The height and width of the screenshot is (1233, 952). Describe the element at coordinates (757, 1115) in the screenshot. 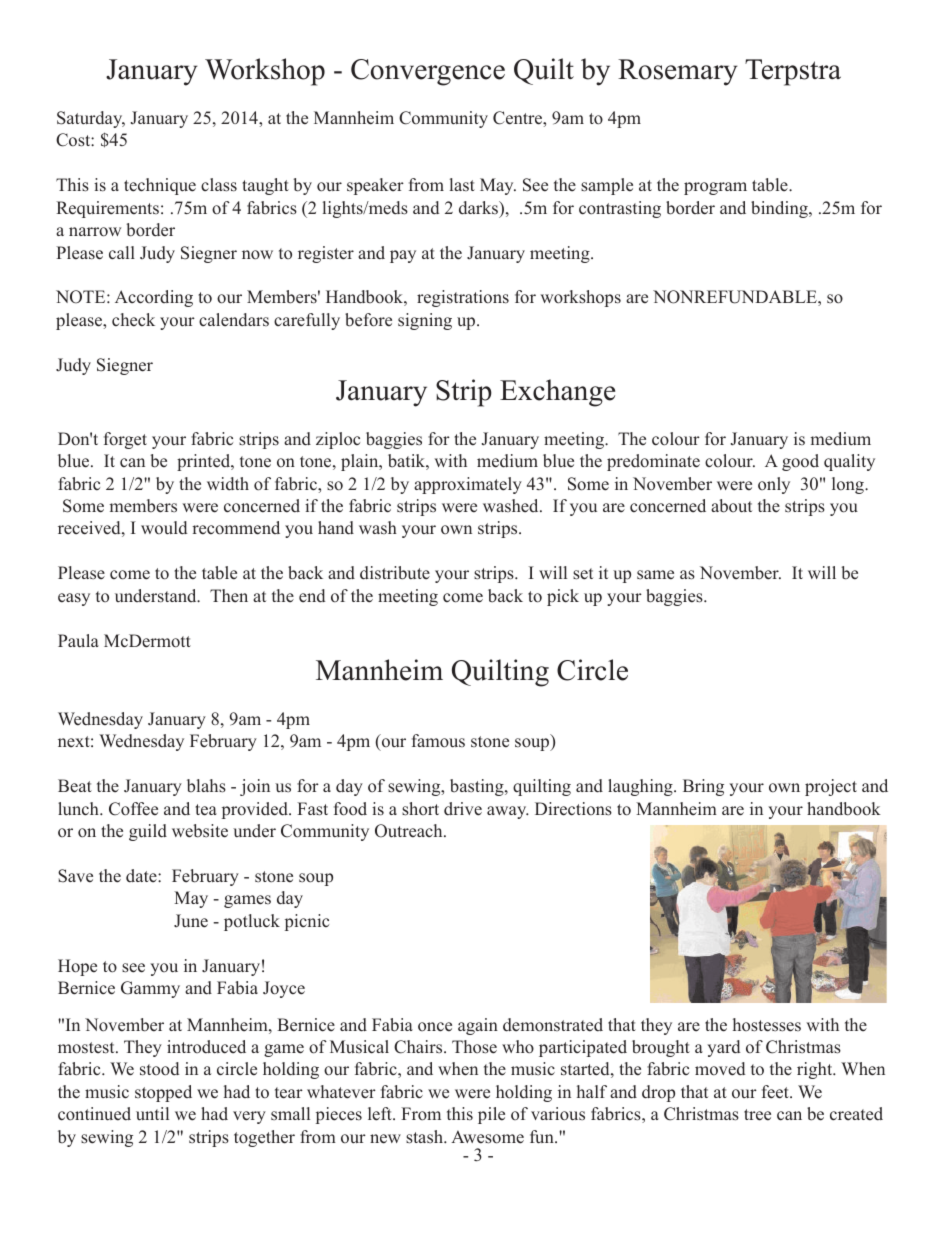

I see `tree` at that location.
